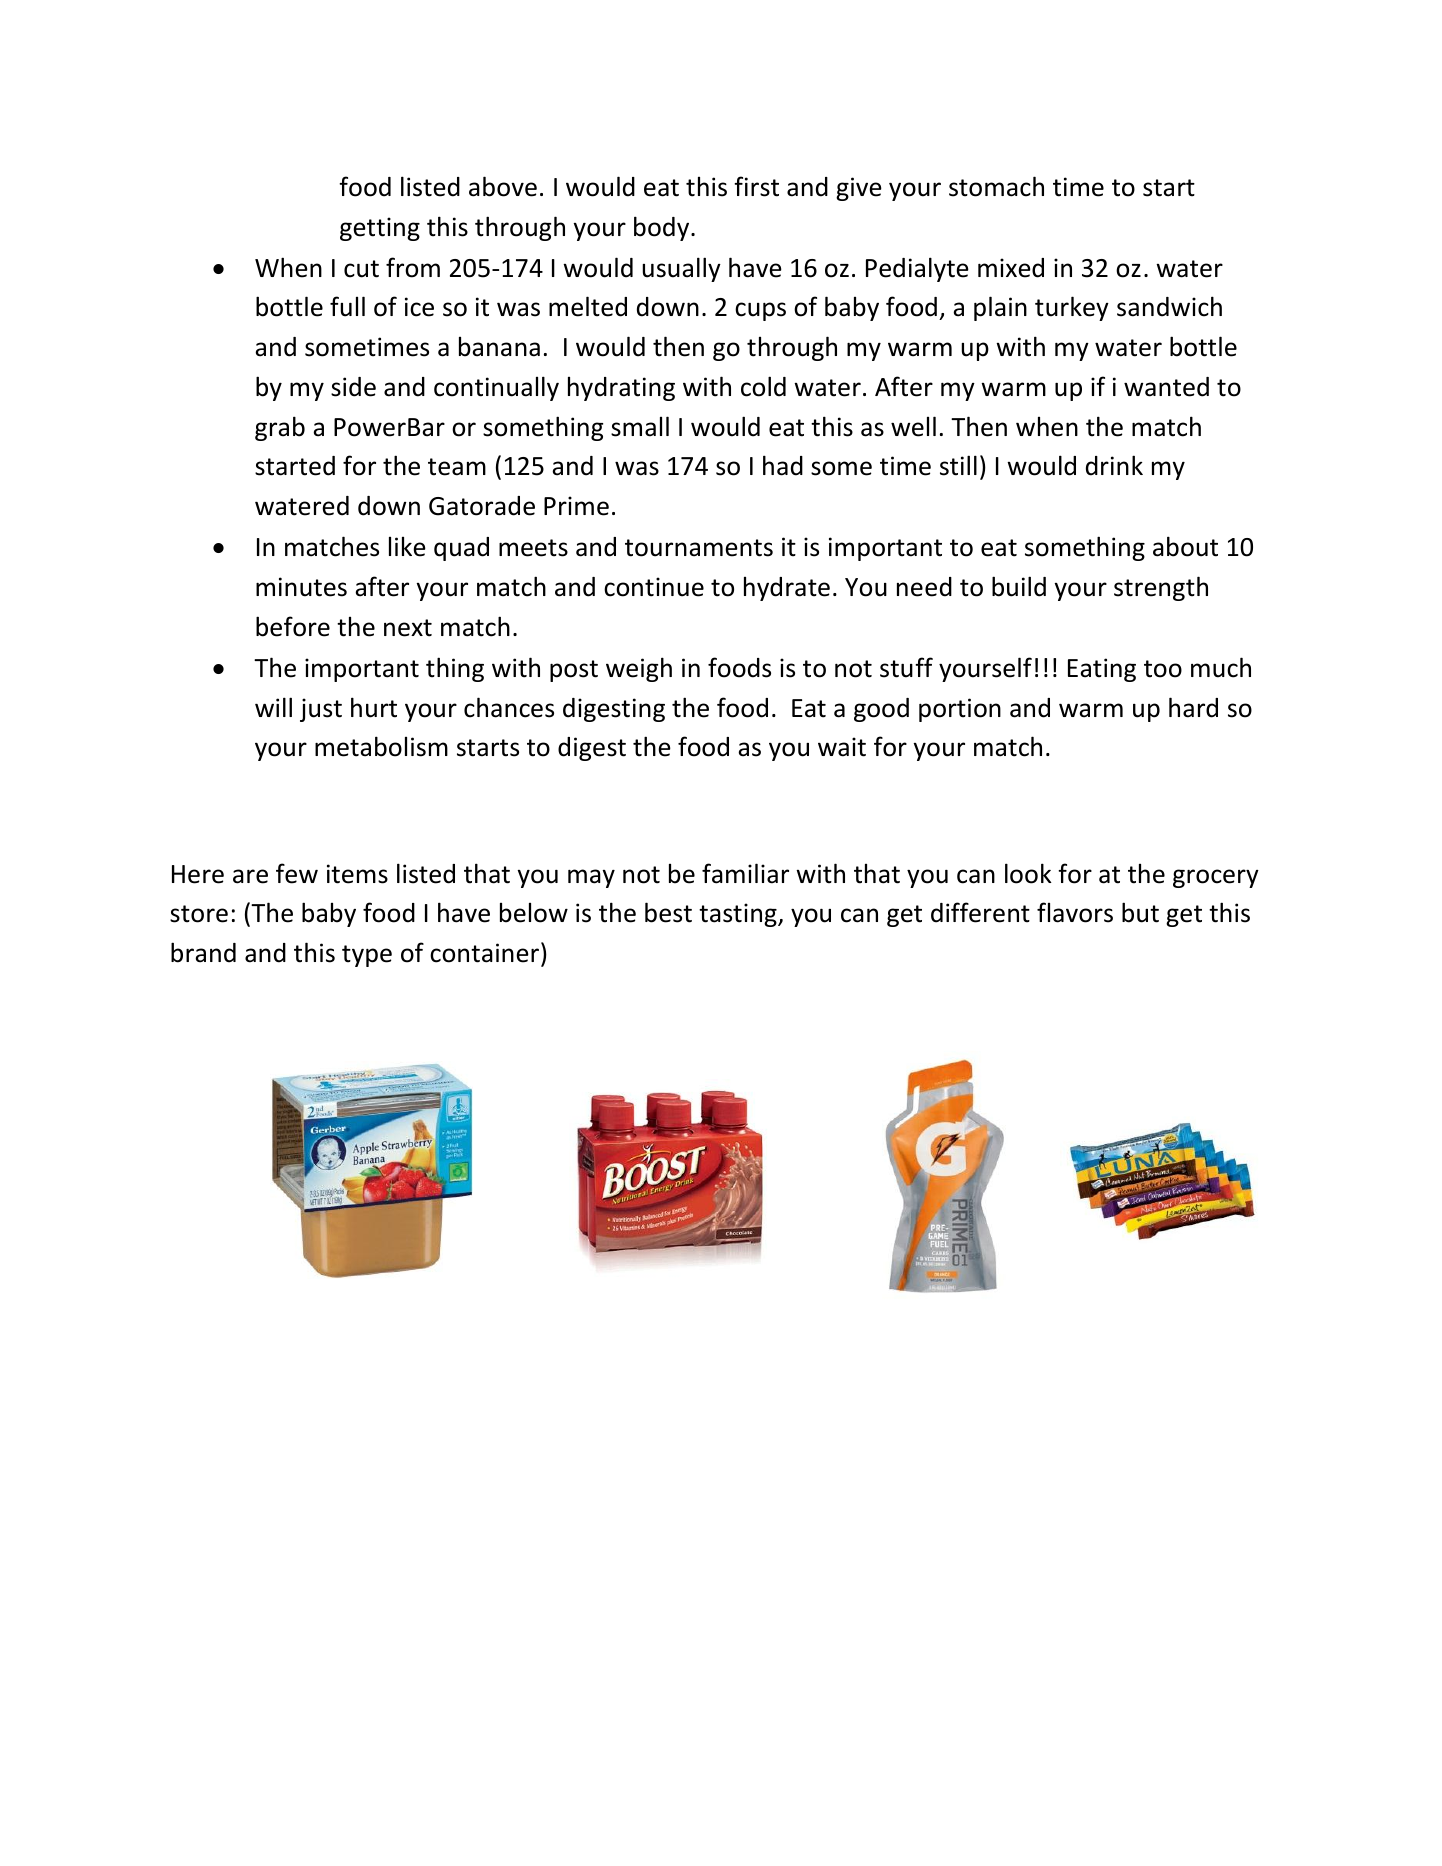 The height and width of the image is (1866, 1442). I want to click on wanted, so click(1166, 387).
